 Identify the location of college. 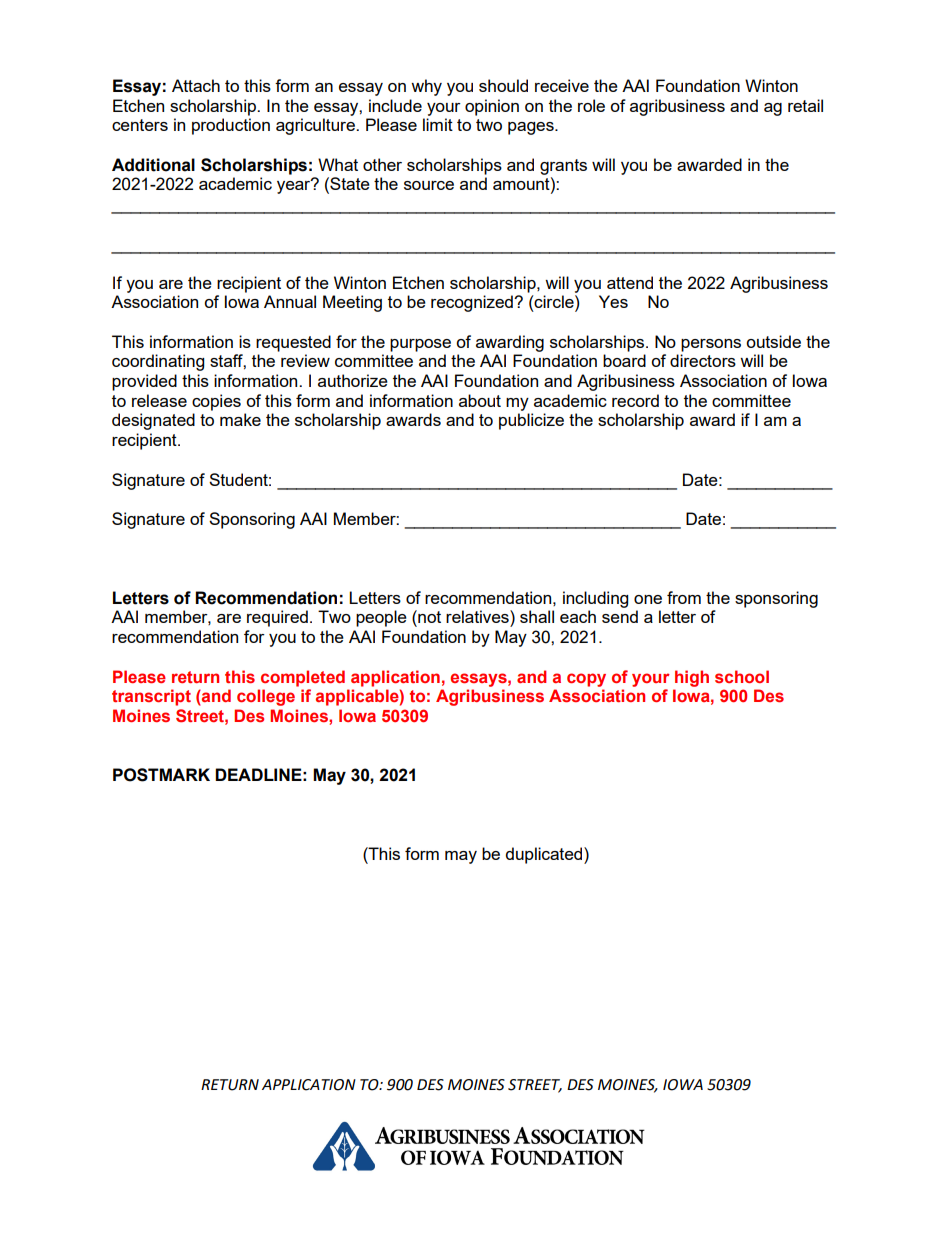
(266, 697).
